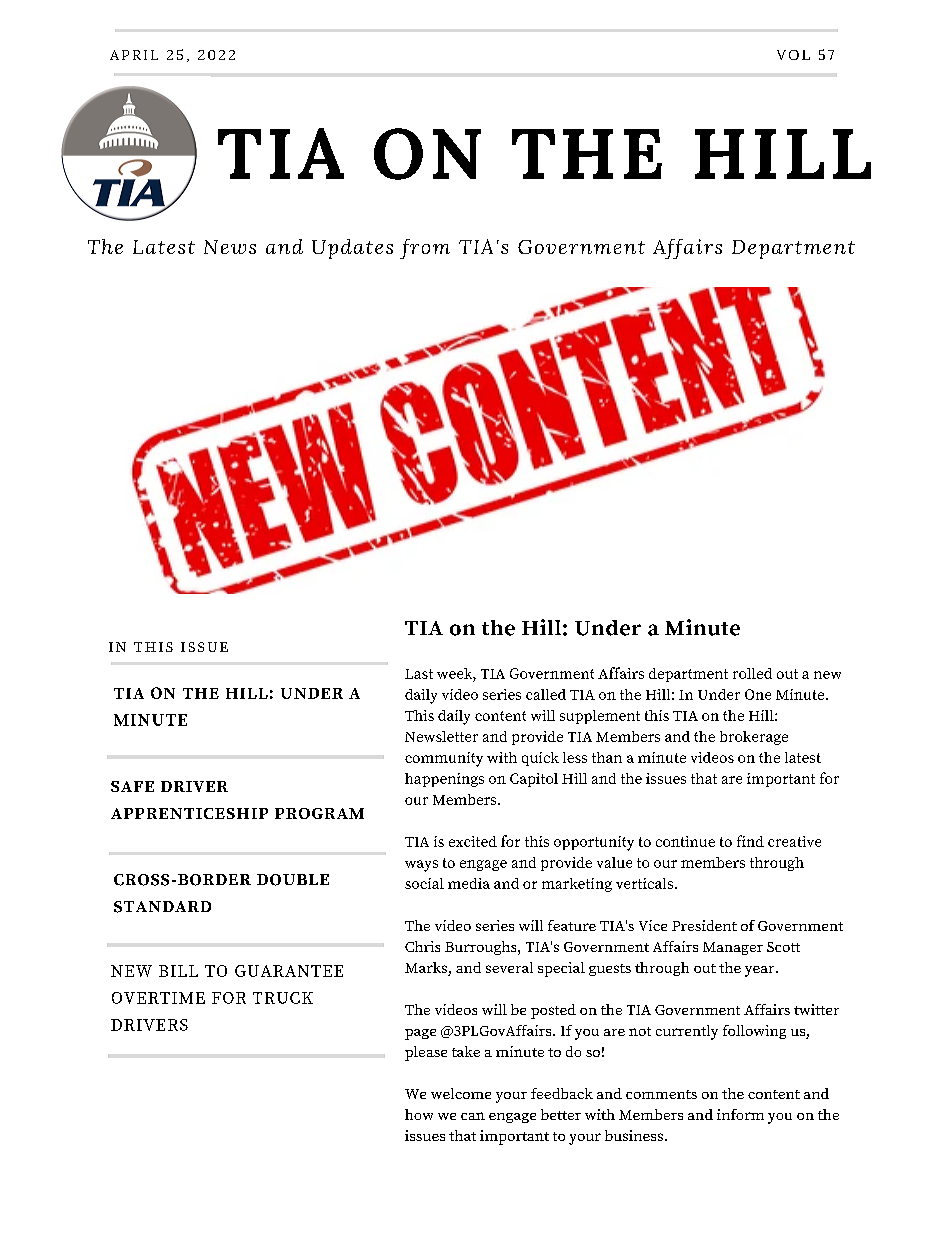 This image has height=1233, width=952. I want to click on can, so click(473, 1116).
